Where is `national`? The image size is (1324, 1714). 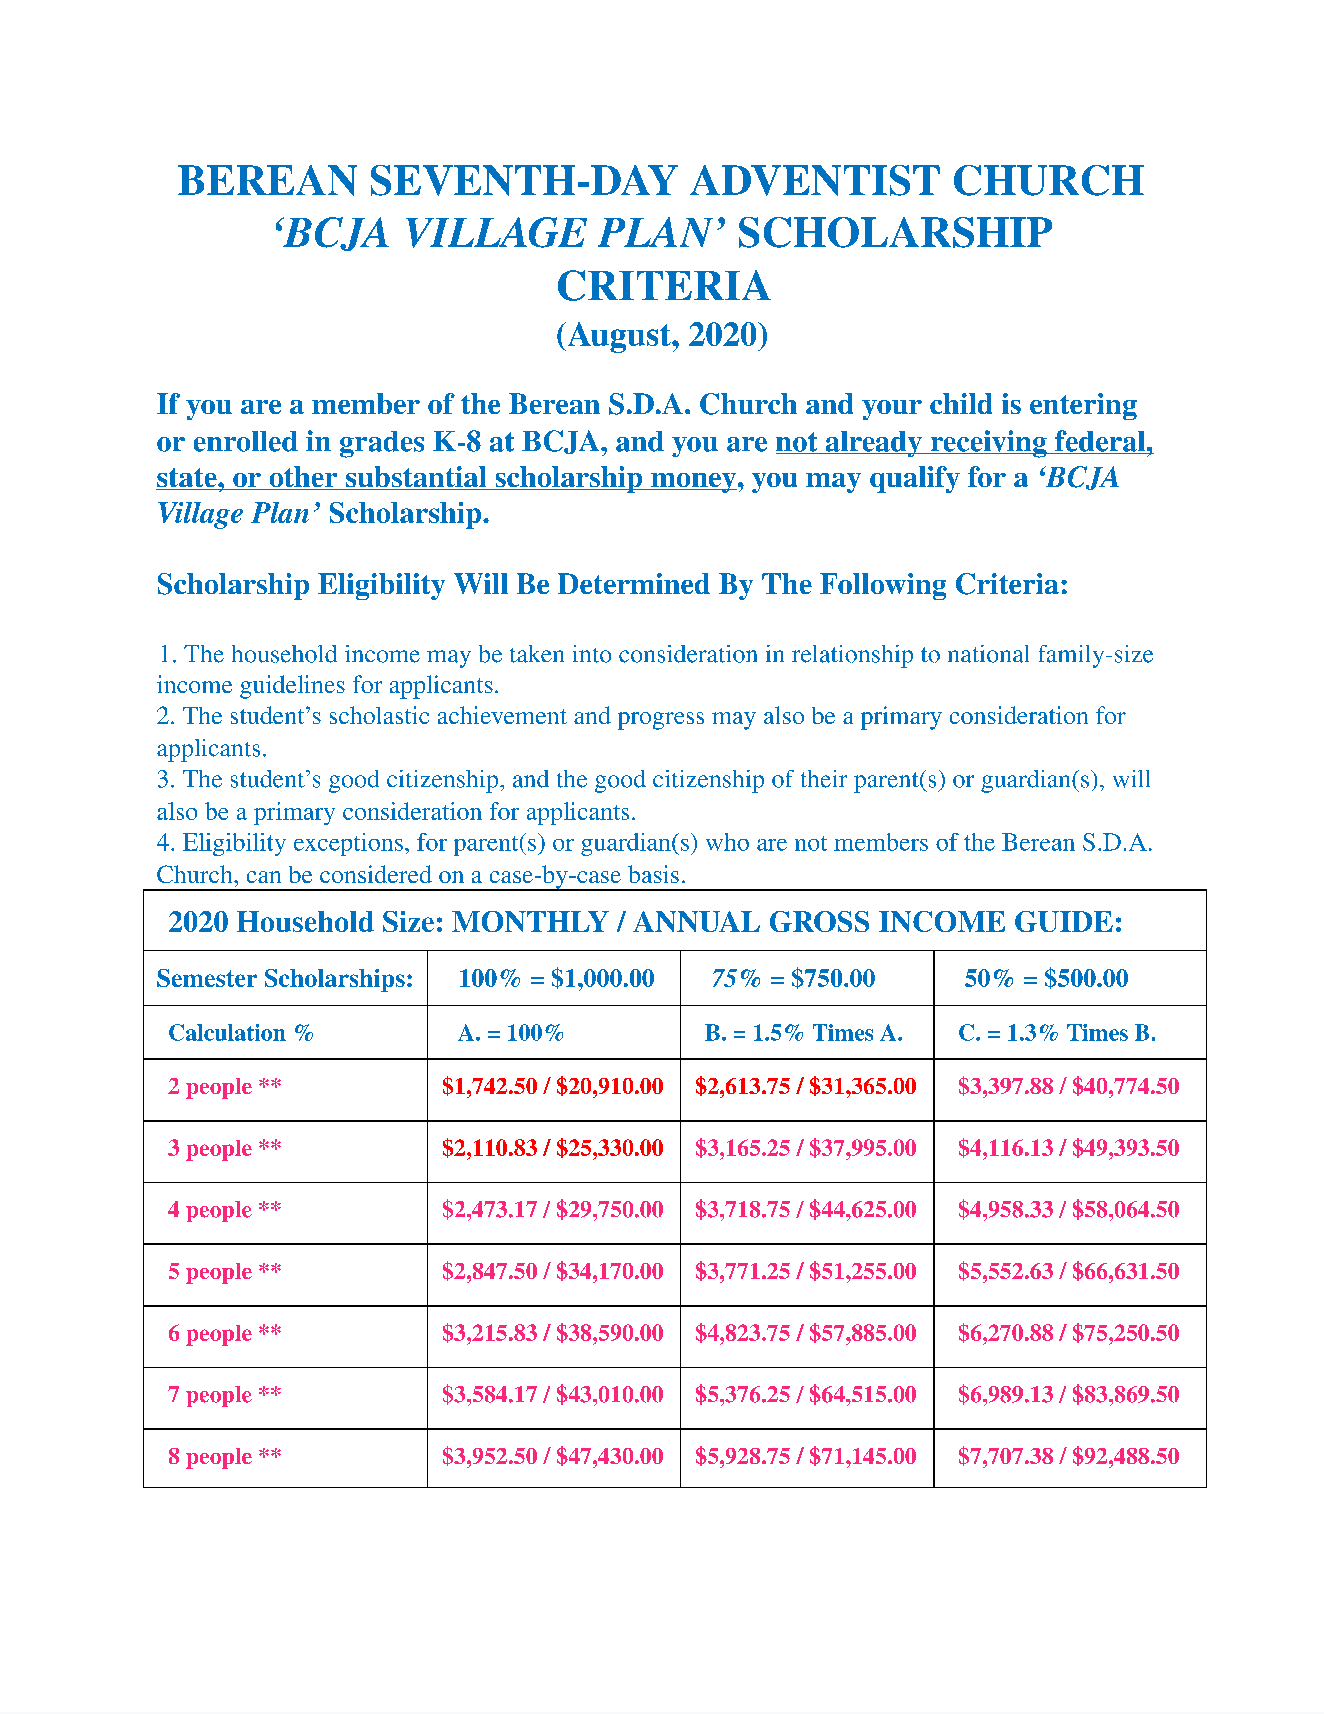 national is located at coordinates (988, 654).
